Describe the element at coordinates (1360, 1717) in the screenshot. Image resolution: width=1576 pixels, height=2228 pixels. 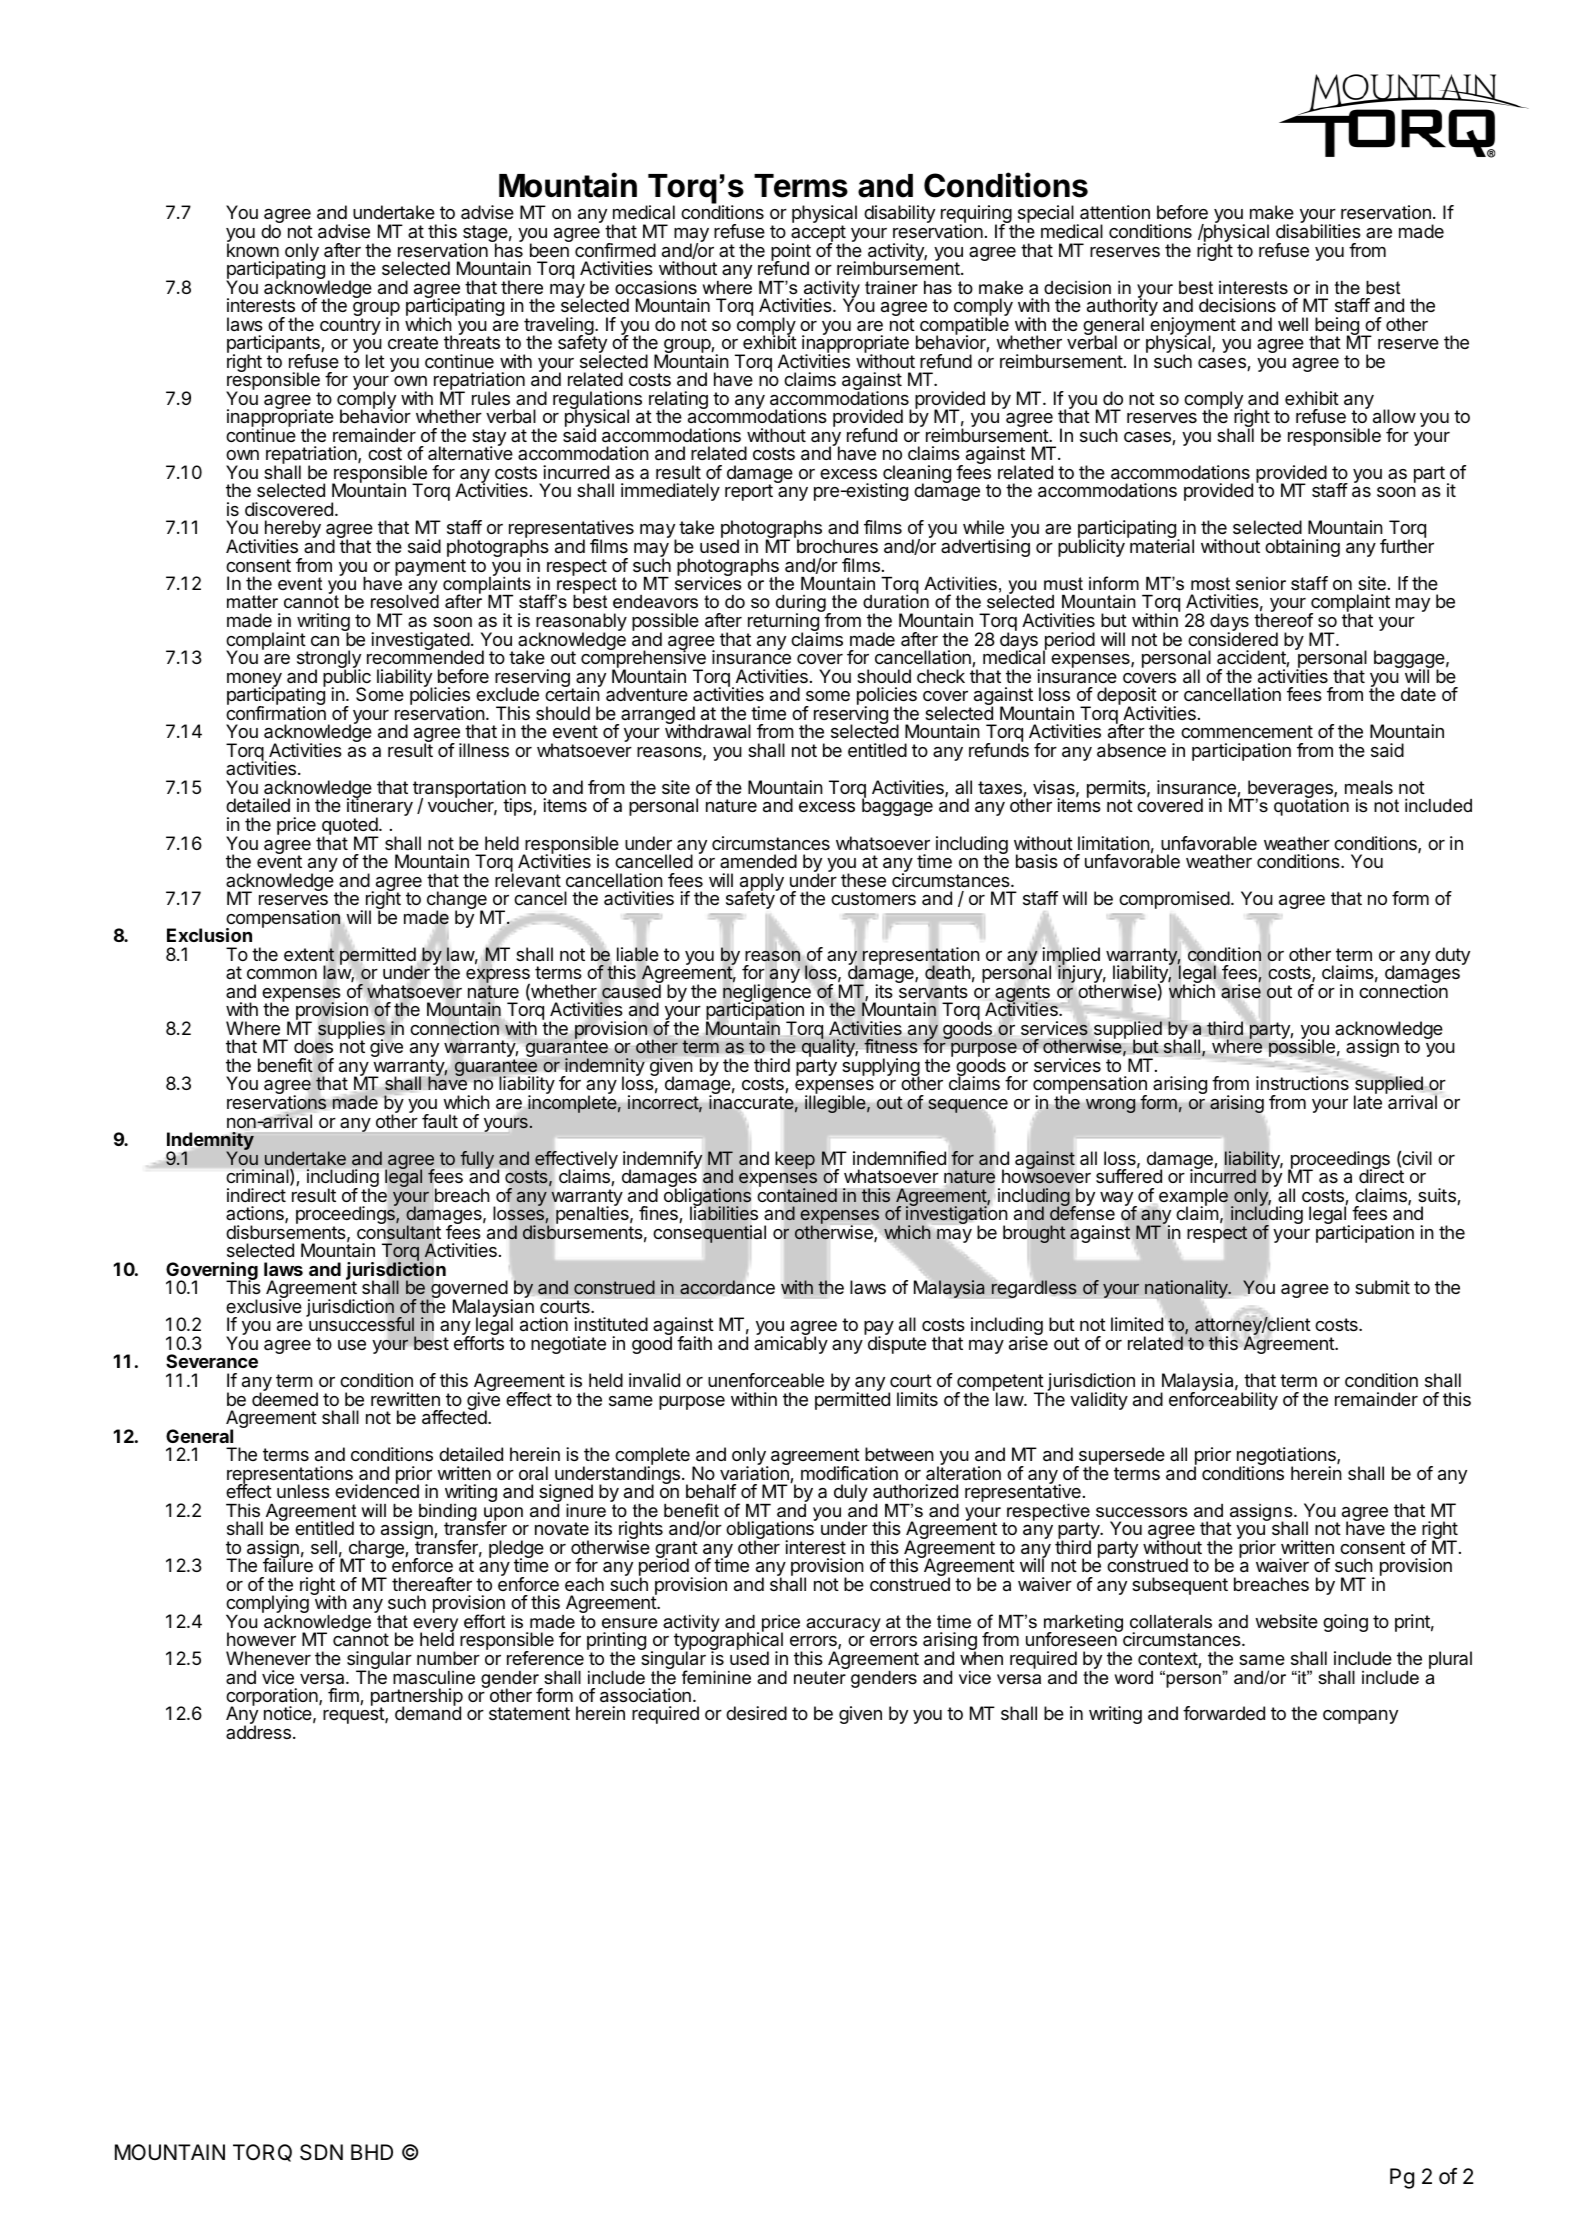
I see `company` at that location.
